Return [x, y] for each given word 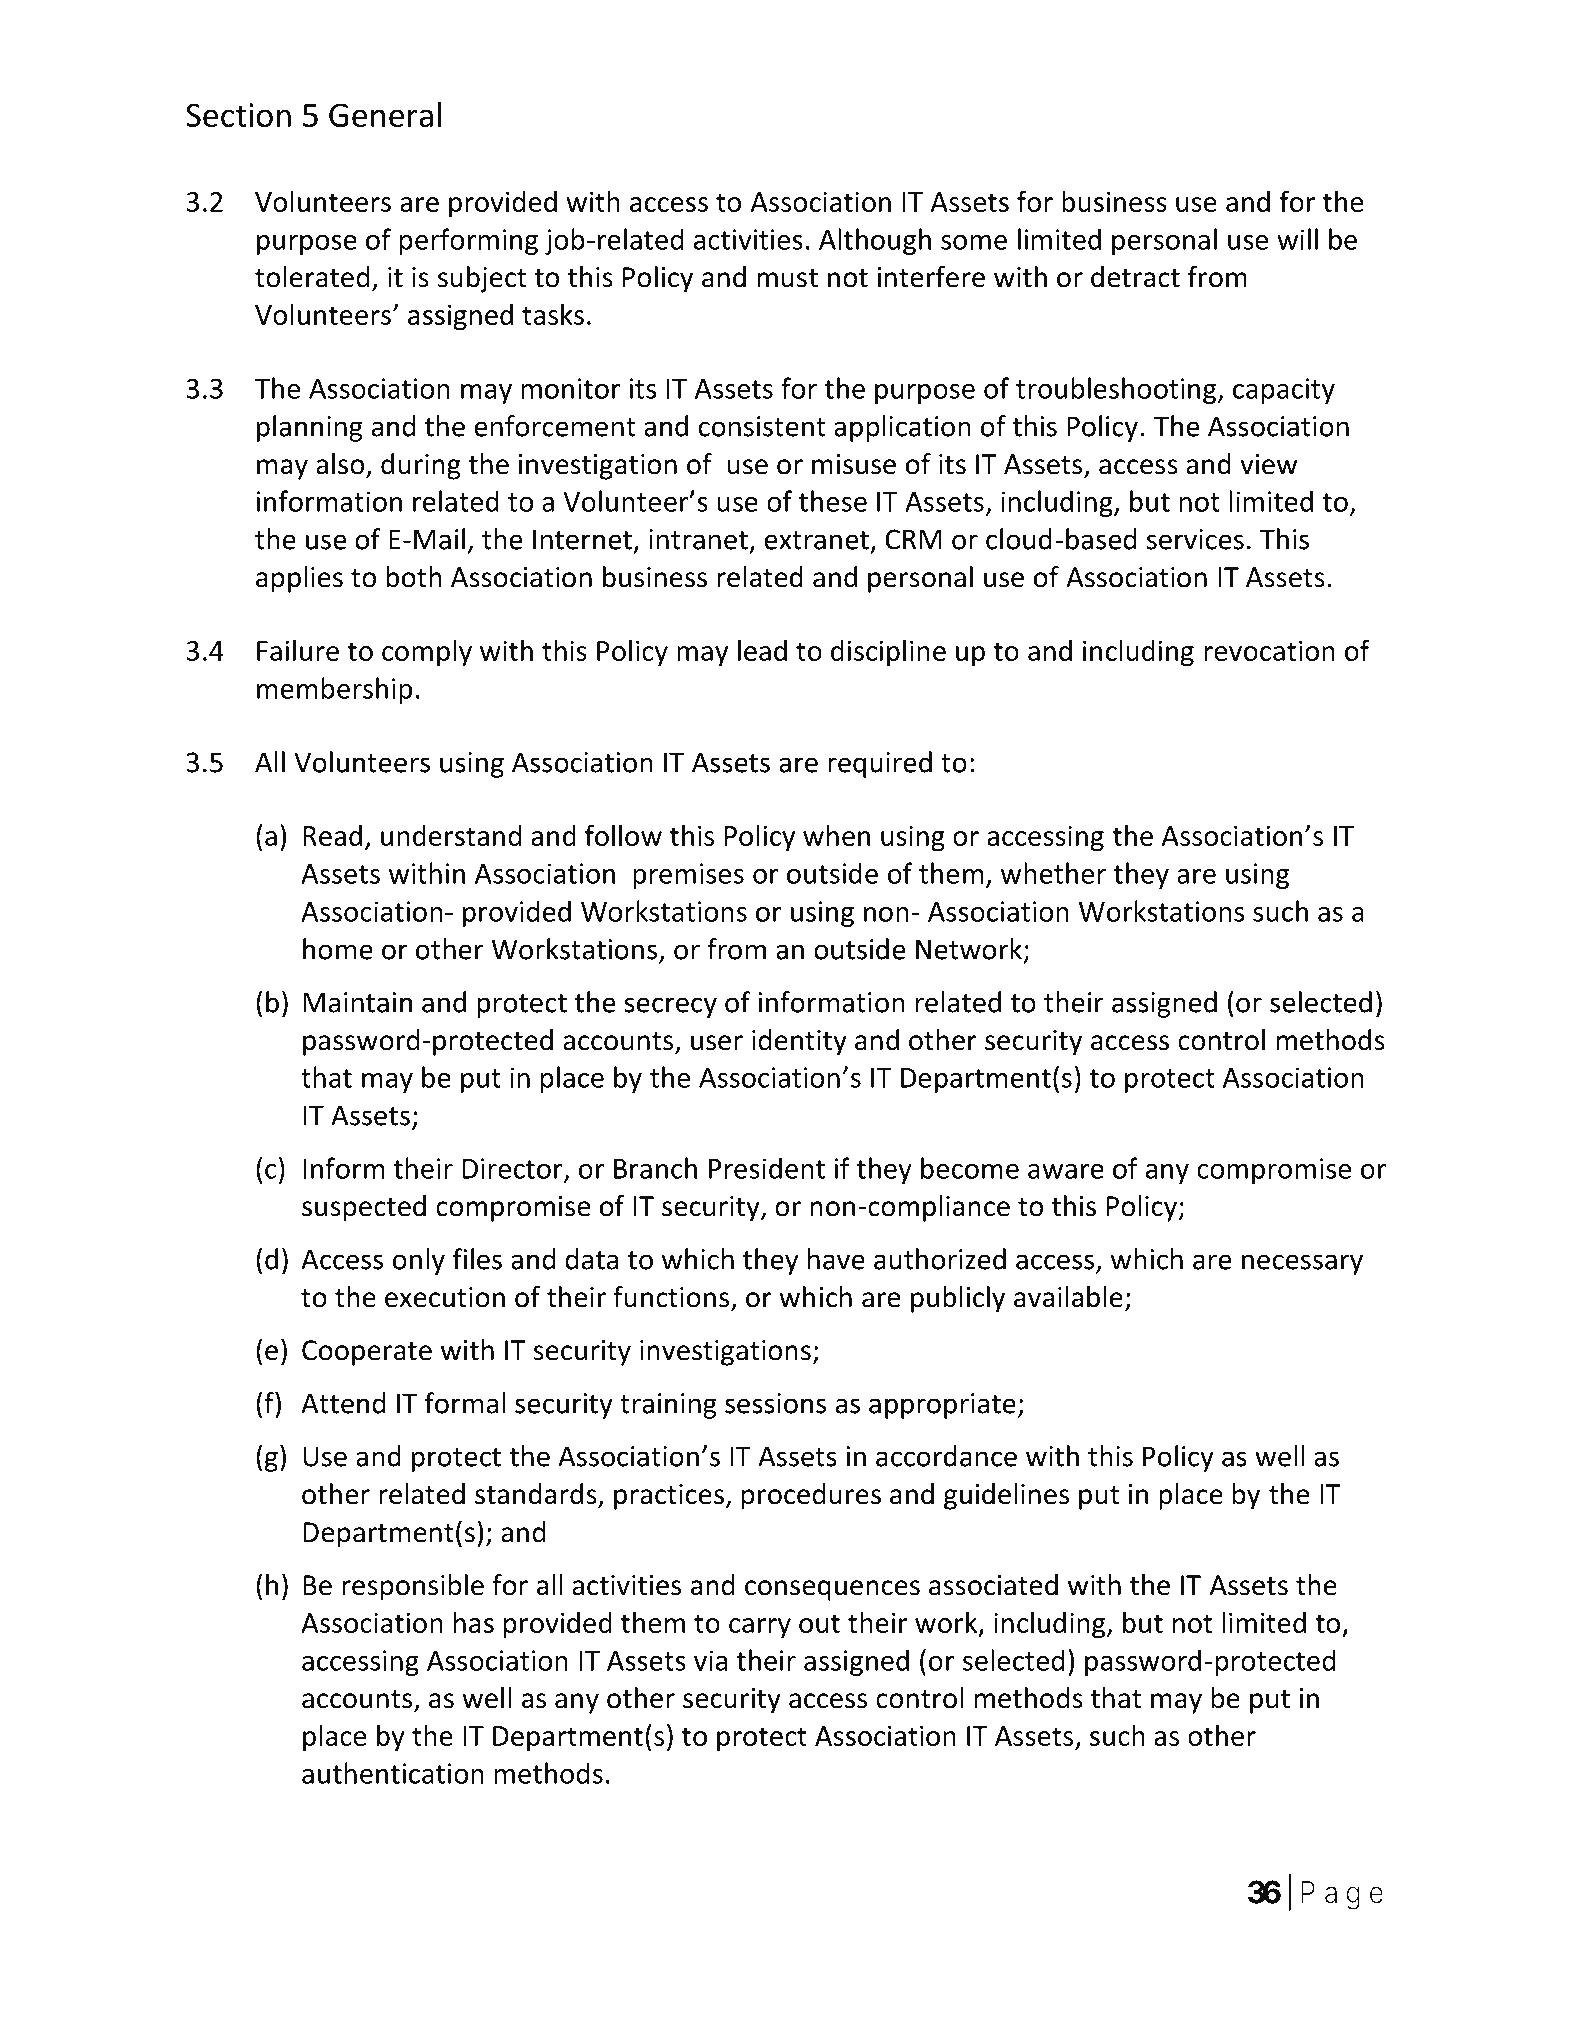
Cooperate [367, 1353]
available [1068, 1297]
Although [875, 241]
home [338, 949]
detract [1135, 277]
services [1195, 539]
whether [1053, 873]
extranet [816, 540]
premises [688, 876]
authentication [393, 1773]
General [385, 114]
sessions [775, 1403]
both [414, 577]
